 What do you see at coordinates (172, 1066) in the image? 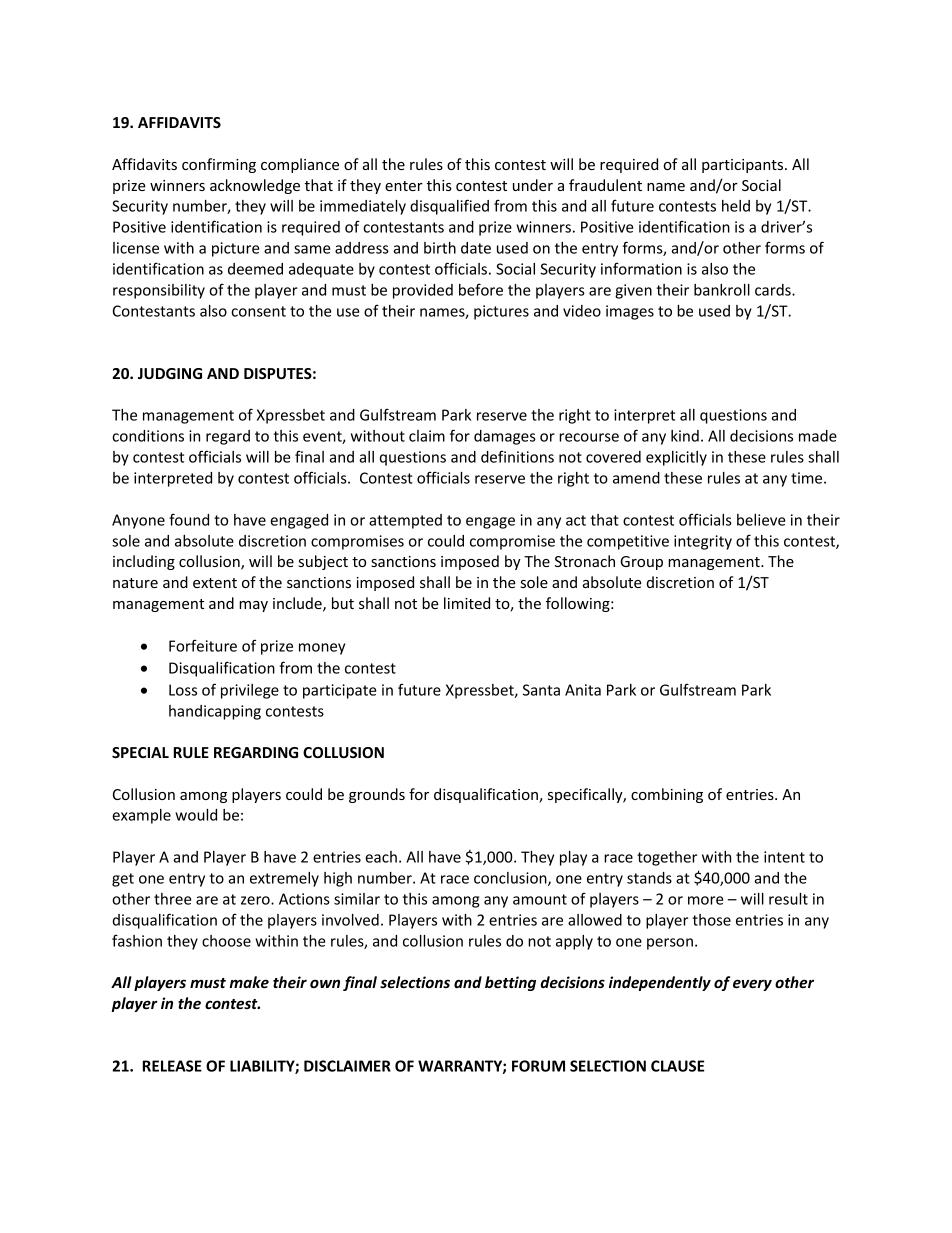
I see `RELEASE` at bounding box center [172, 1066].
